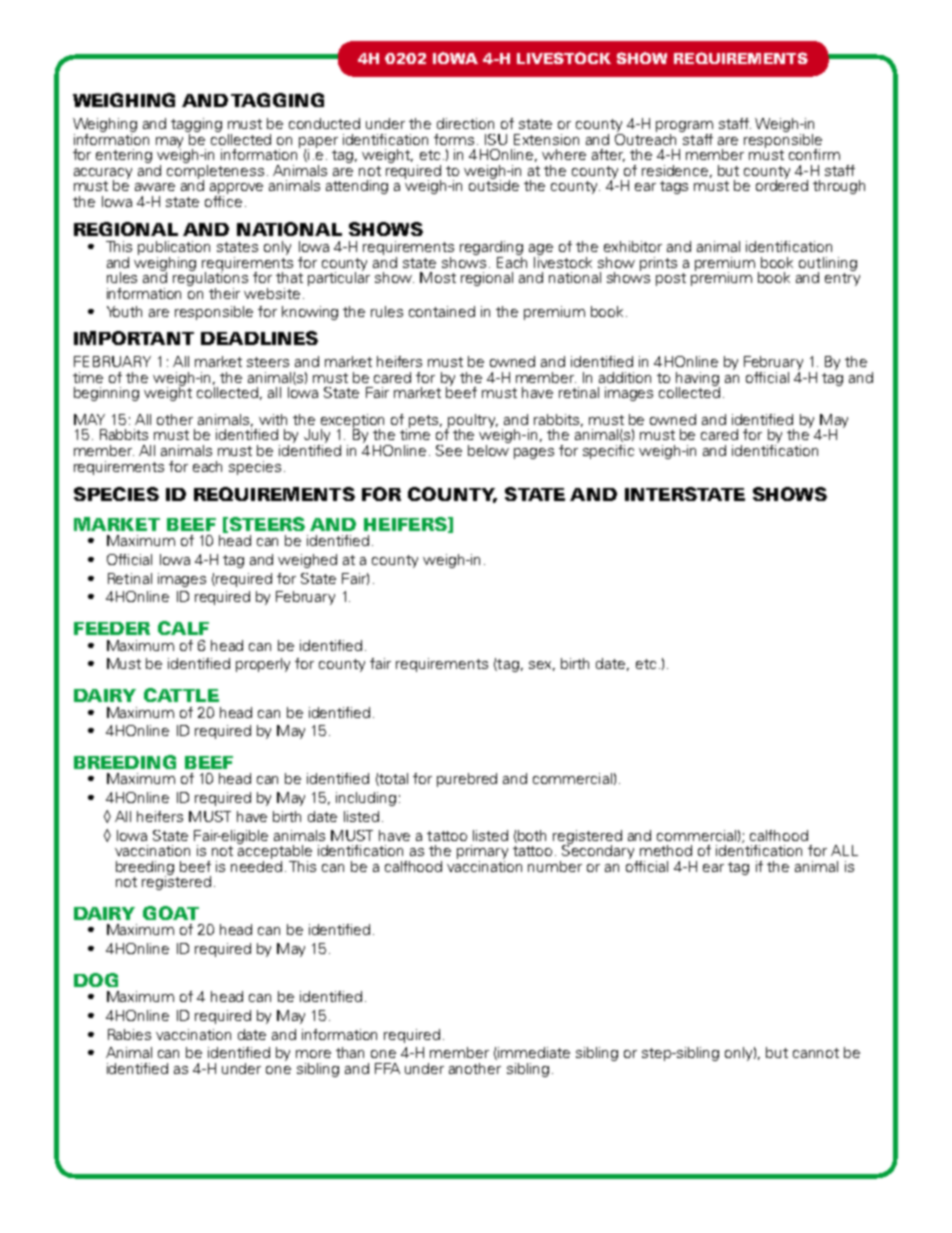 The height and width of the screenshot is (1233, 952). What do you see at coordinates (449, 450) in the screenshot?
I see `See` at bounding box center [449, 450].
